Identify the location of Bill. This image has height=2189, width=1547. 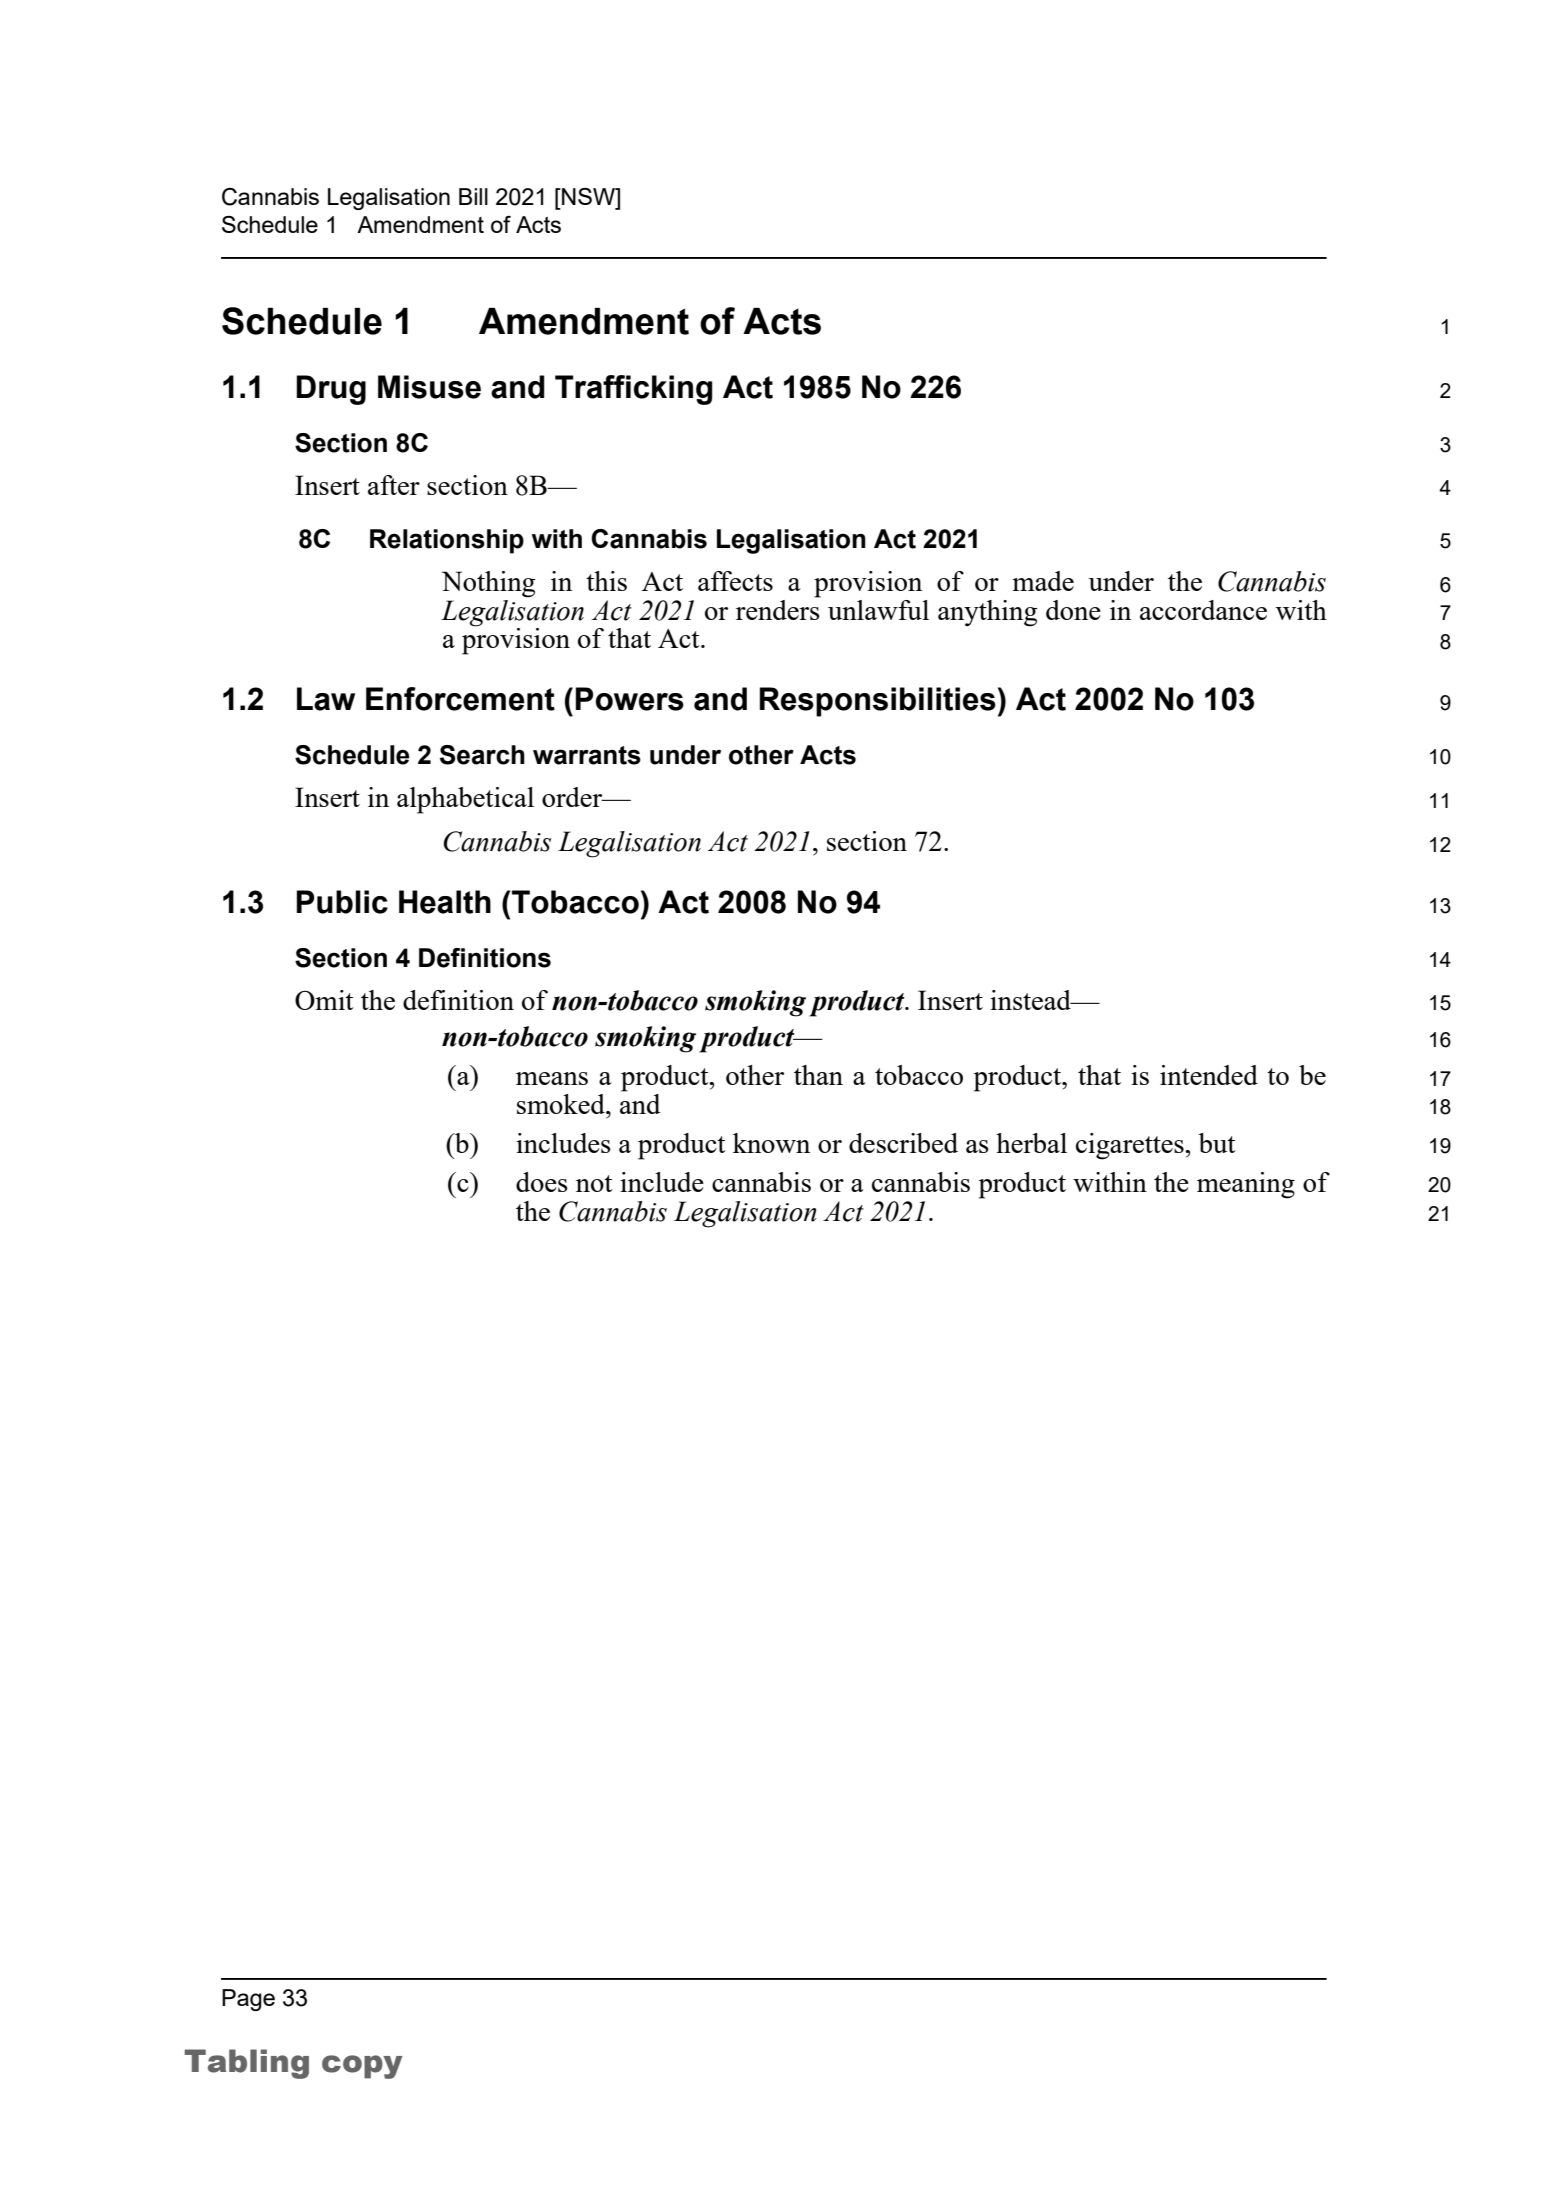
(473, 196).
